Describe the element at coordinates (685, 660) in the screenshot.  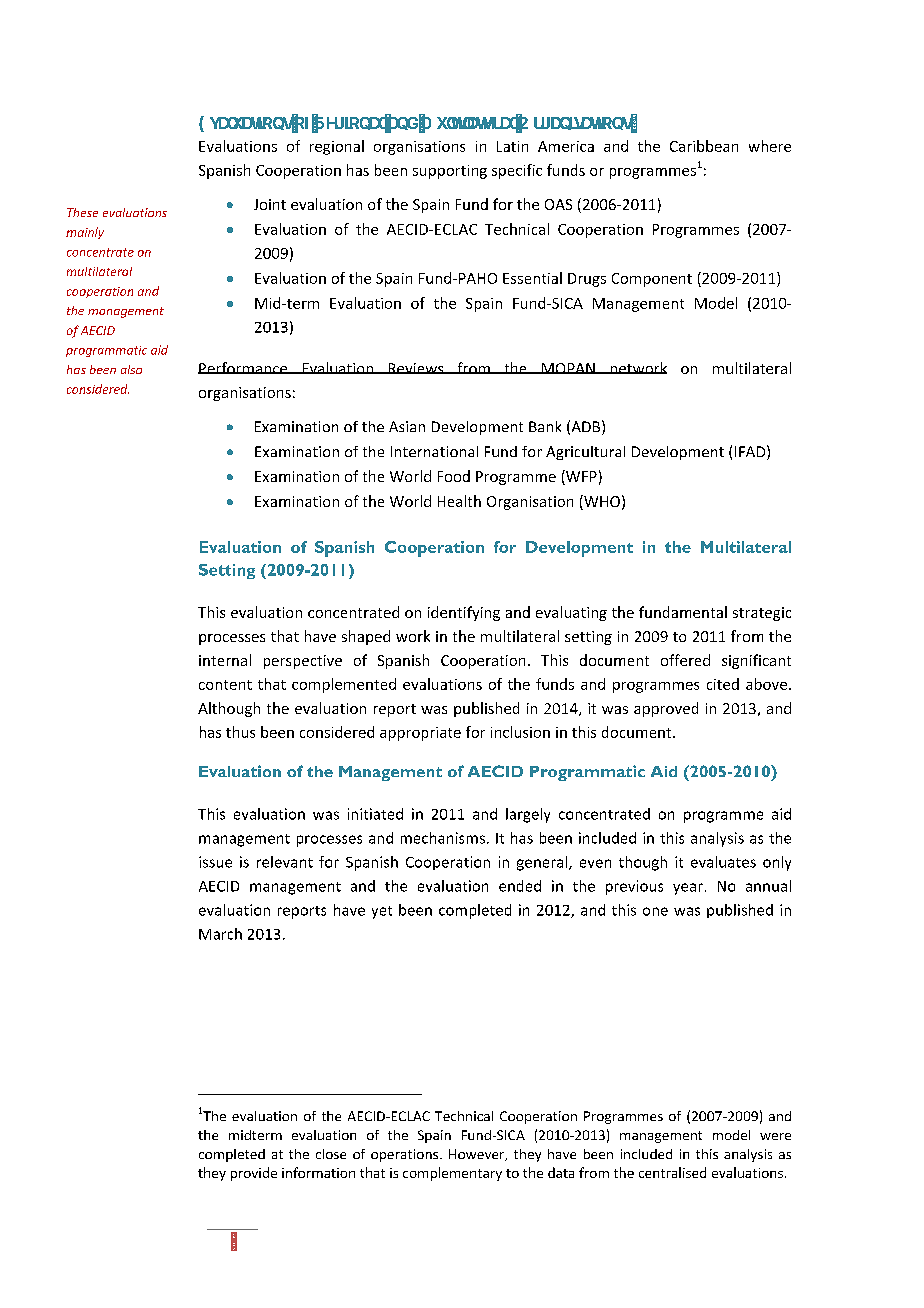
I see `offered` at that location.
